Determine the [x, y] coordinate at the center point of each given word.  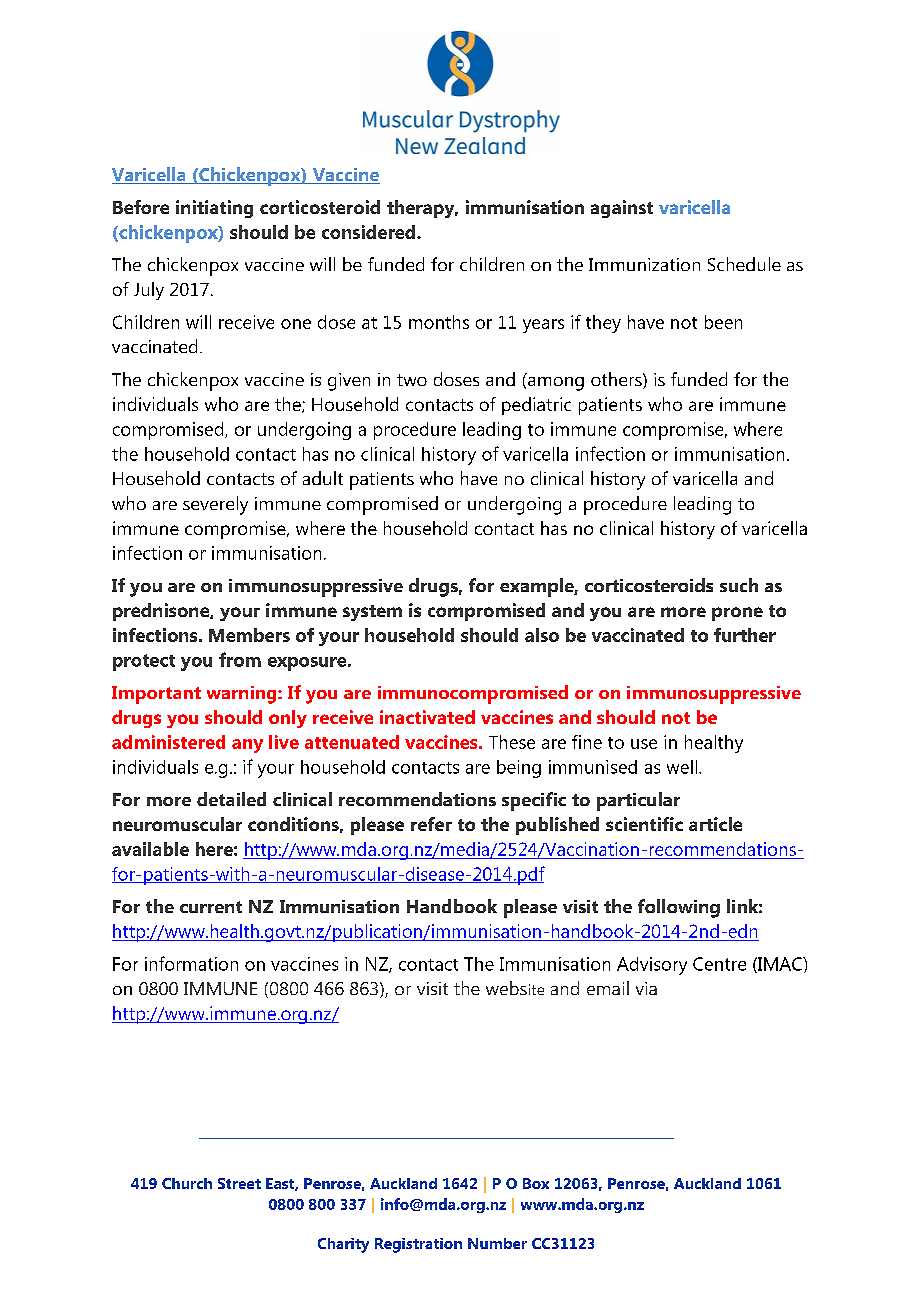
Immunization [644, 264]
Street [239, 1183]
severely [215, 505]
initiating [214, 209]
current [211, 907]
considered [370, 232]
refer [431, 824]
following [679, 908]
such [739, 585]
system [372, 613]
